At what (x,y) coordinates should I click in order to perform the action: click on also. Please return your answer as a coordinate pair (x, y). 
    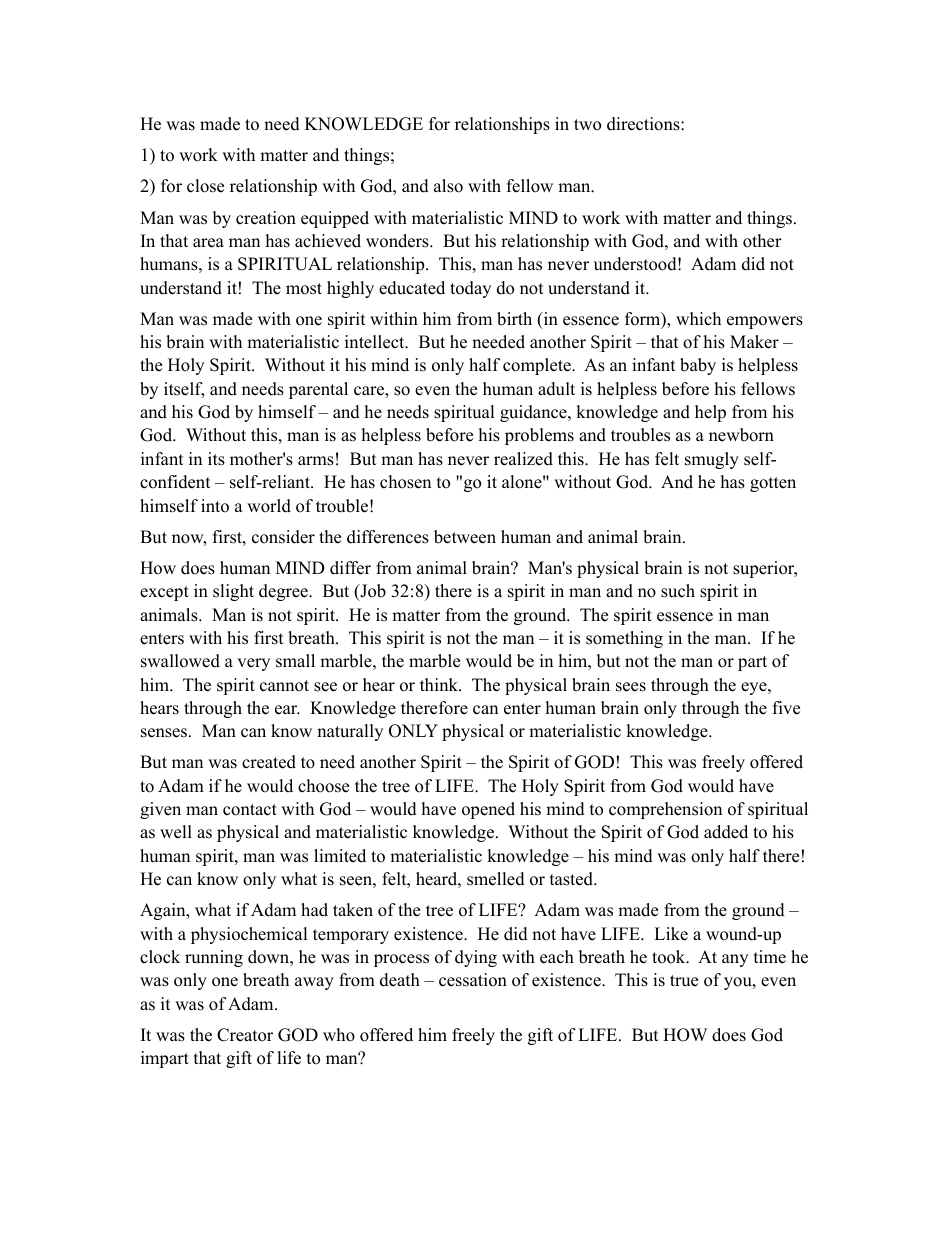
    Looking at the image, I should click on (448, 186).
